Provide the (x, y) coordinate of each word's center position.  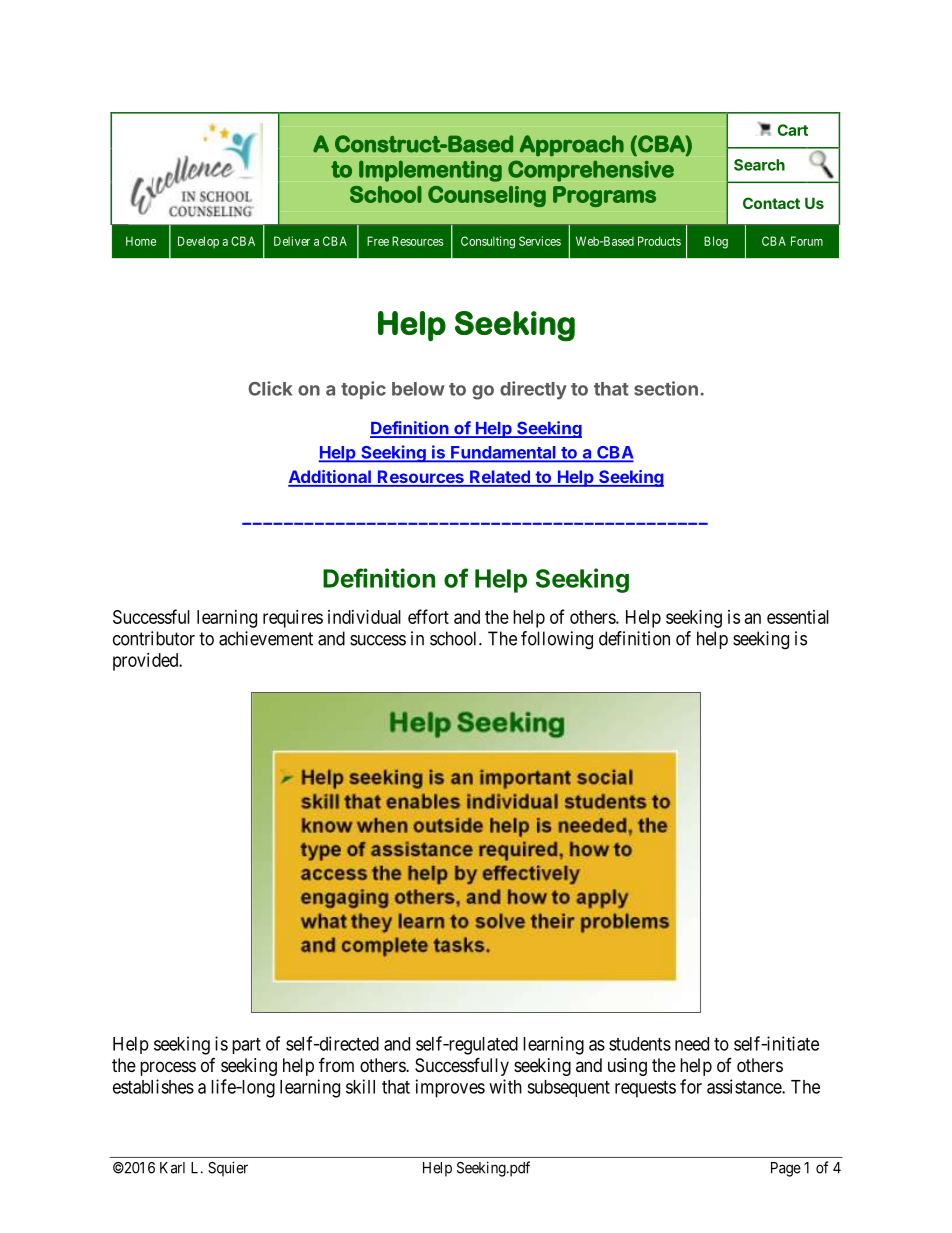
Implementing (430, 171)
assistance (745, 1086)
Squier (228, 1169)
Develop (198, 242)
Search (759, 165)
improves (450, 1088)
